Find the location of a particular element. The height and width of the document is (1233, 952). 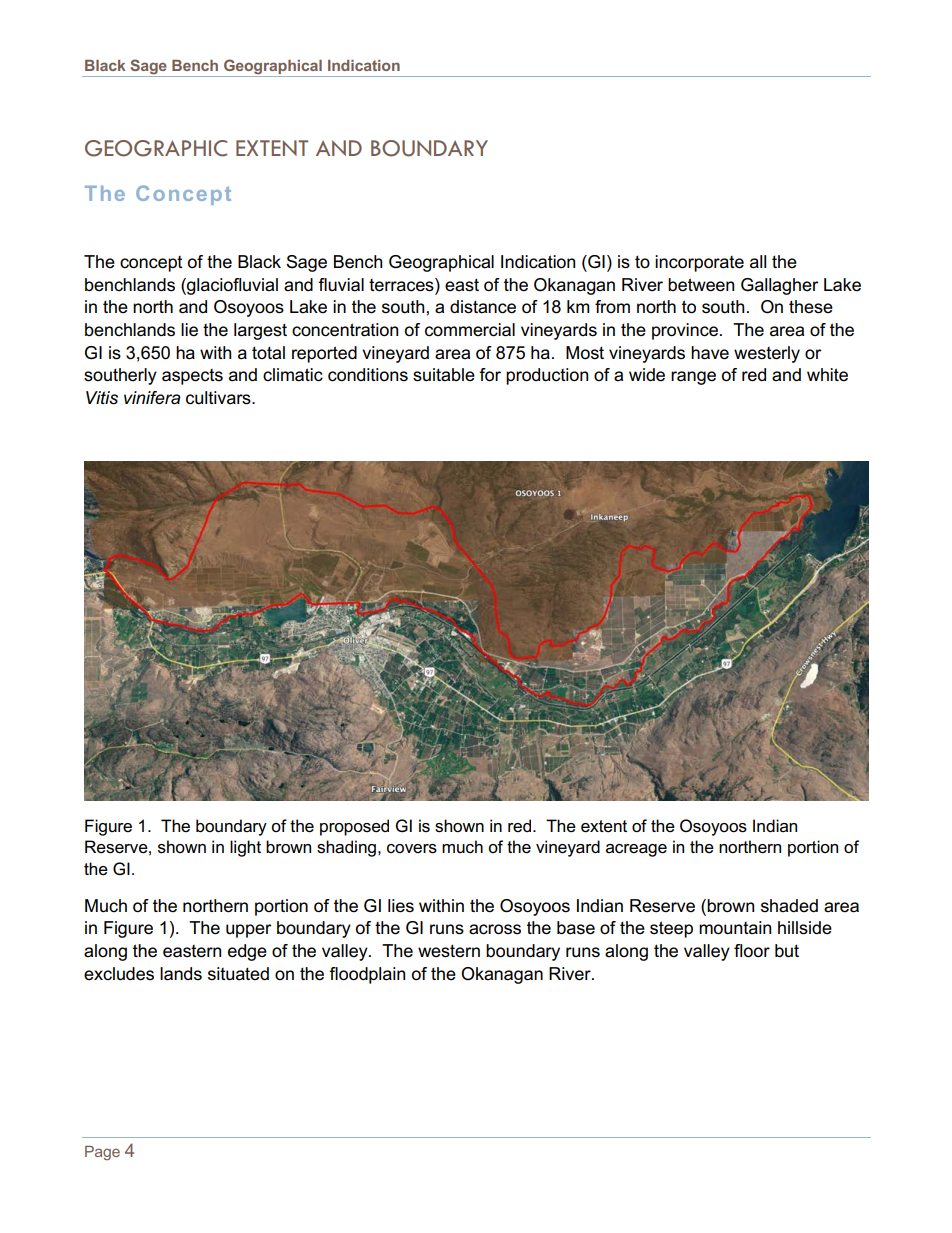

light is located at coordinates (245, 848).
